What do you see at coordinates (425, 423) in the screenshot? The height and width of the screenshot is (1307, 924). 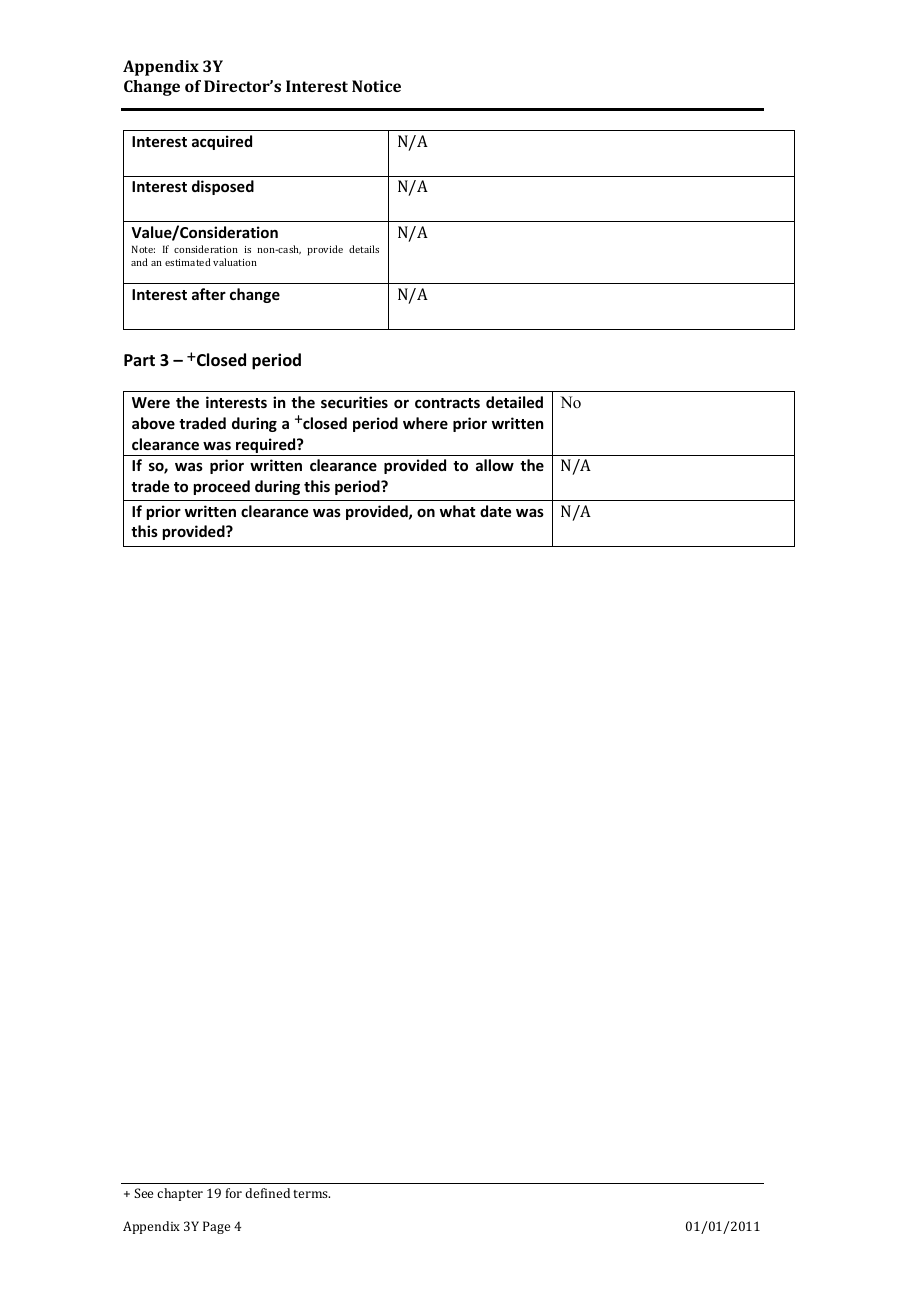 I see `where` at bounding box center [425, 423].
